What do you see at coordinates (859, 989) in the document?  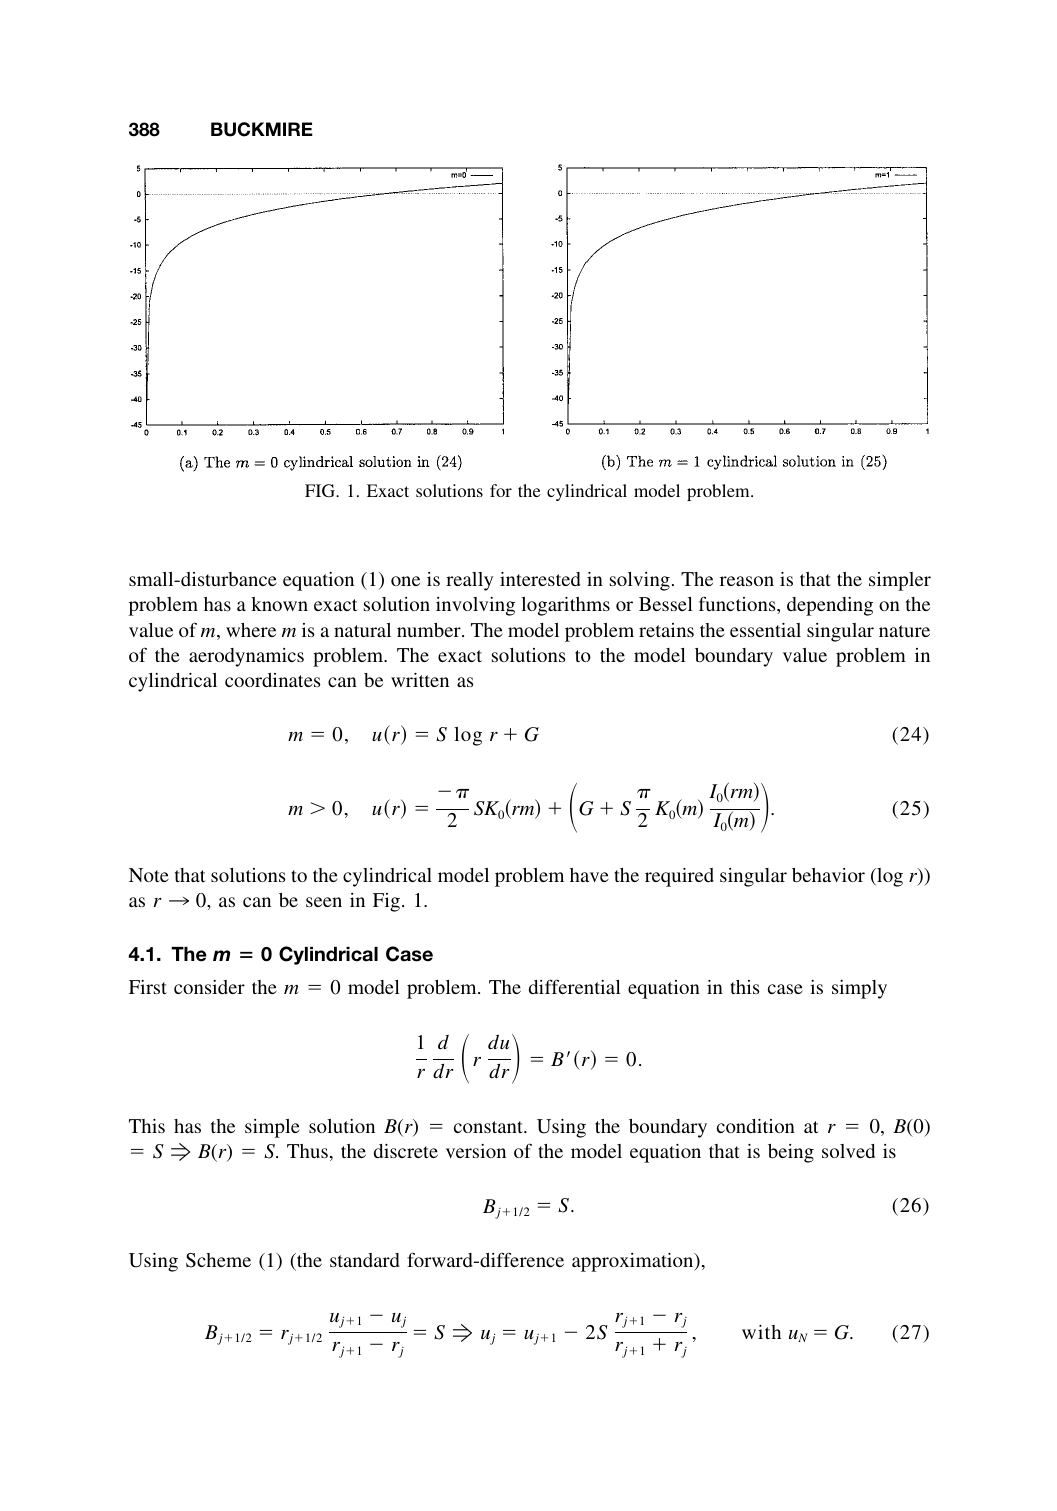 I see `simply` at bounding box center [859, 989].
